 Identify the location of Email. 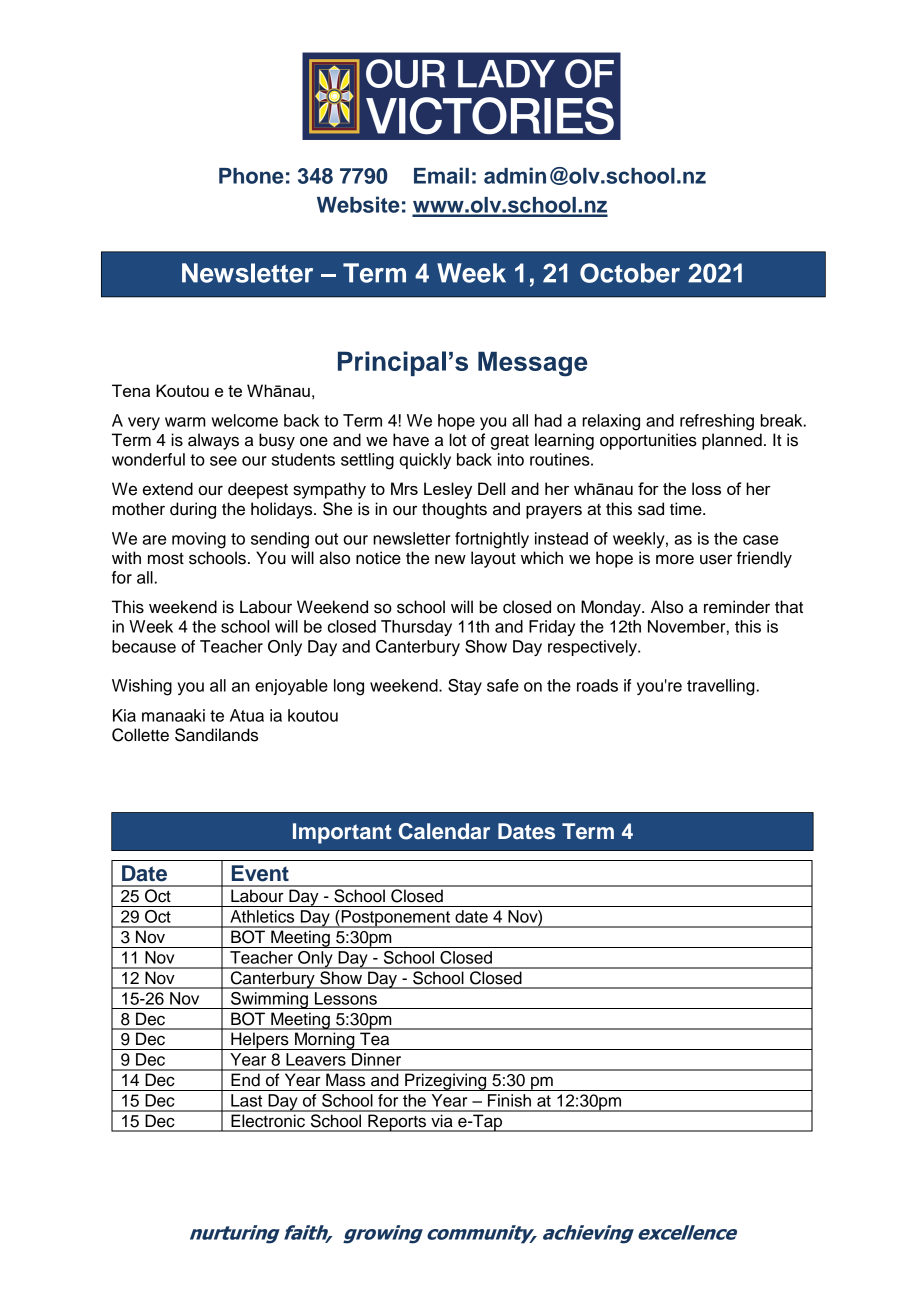
(441, 175).
